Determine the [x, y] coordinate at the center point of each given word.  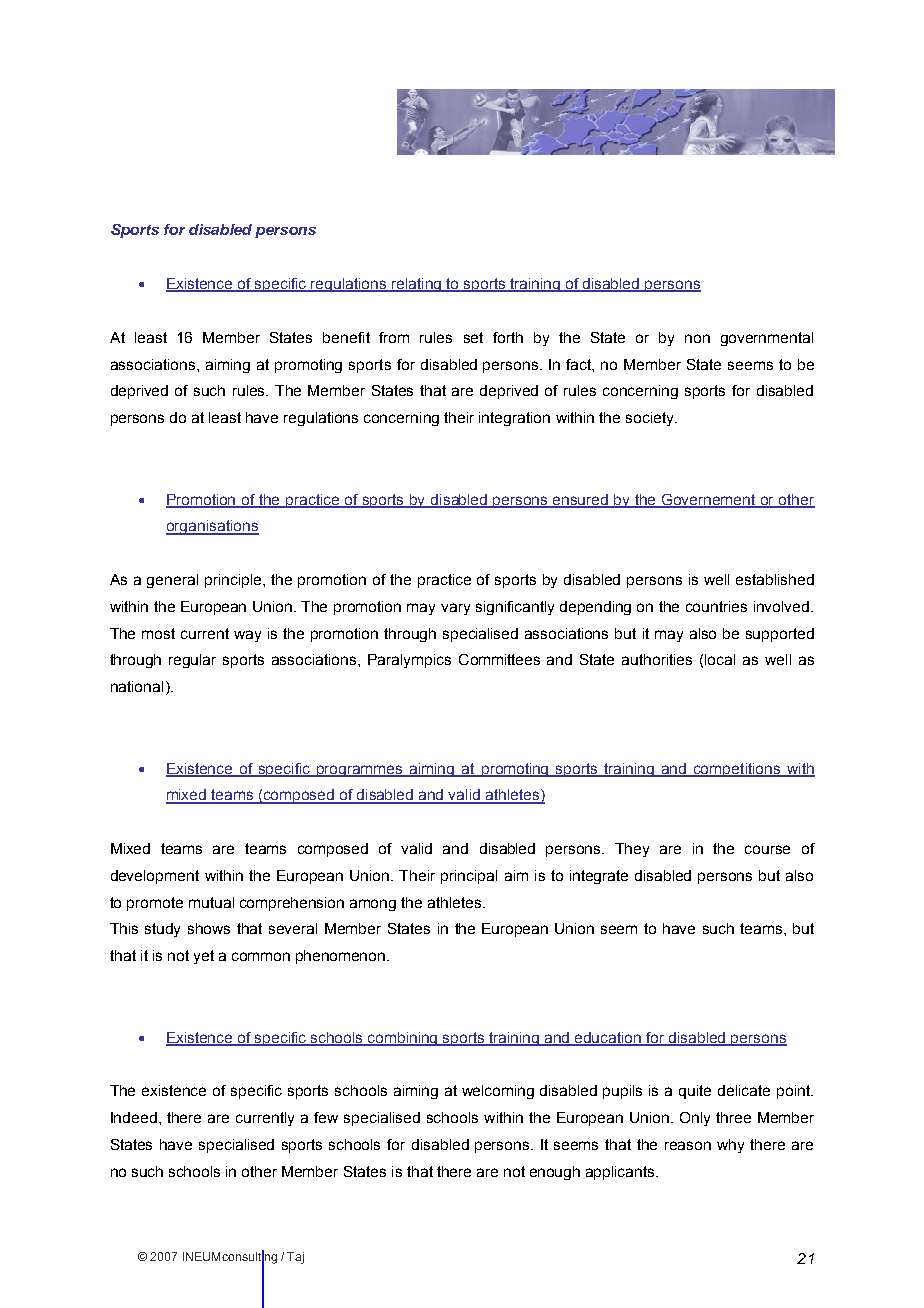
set [473, 337]
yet [204, 957]
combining [403, 1039]
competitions [737, 770]
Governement [709, 500]
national [137, 686]
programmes [360, 771]
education [608, 1038]
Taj [295, 1258]
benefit [346, 337]
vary [455, 609]
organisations [212, 527]
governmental [767, 339]
